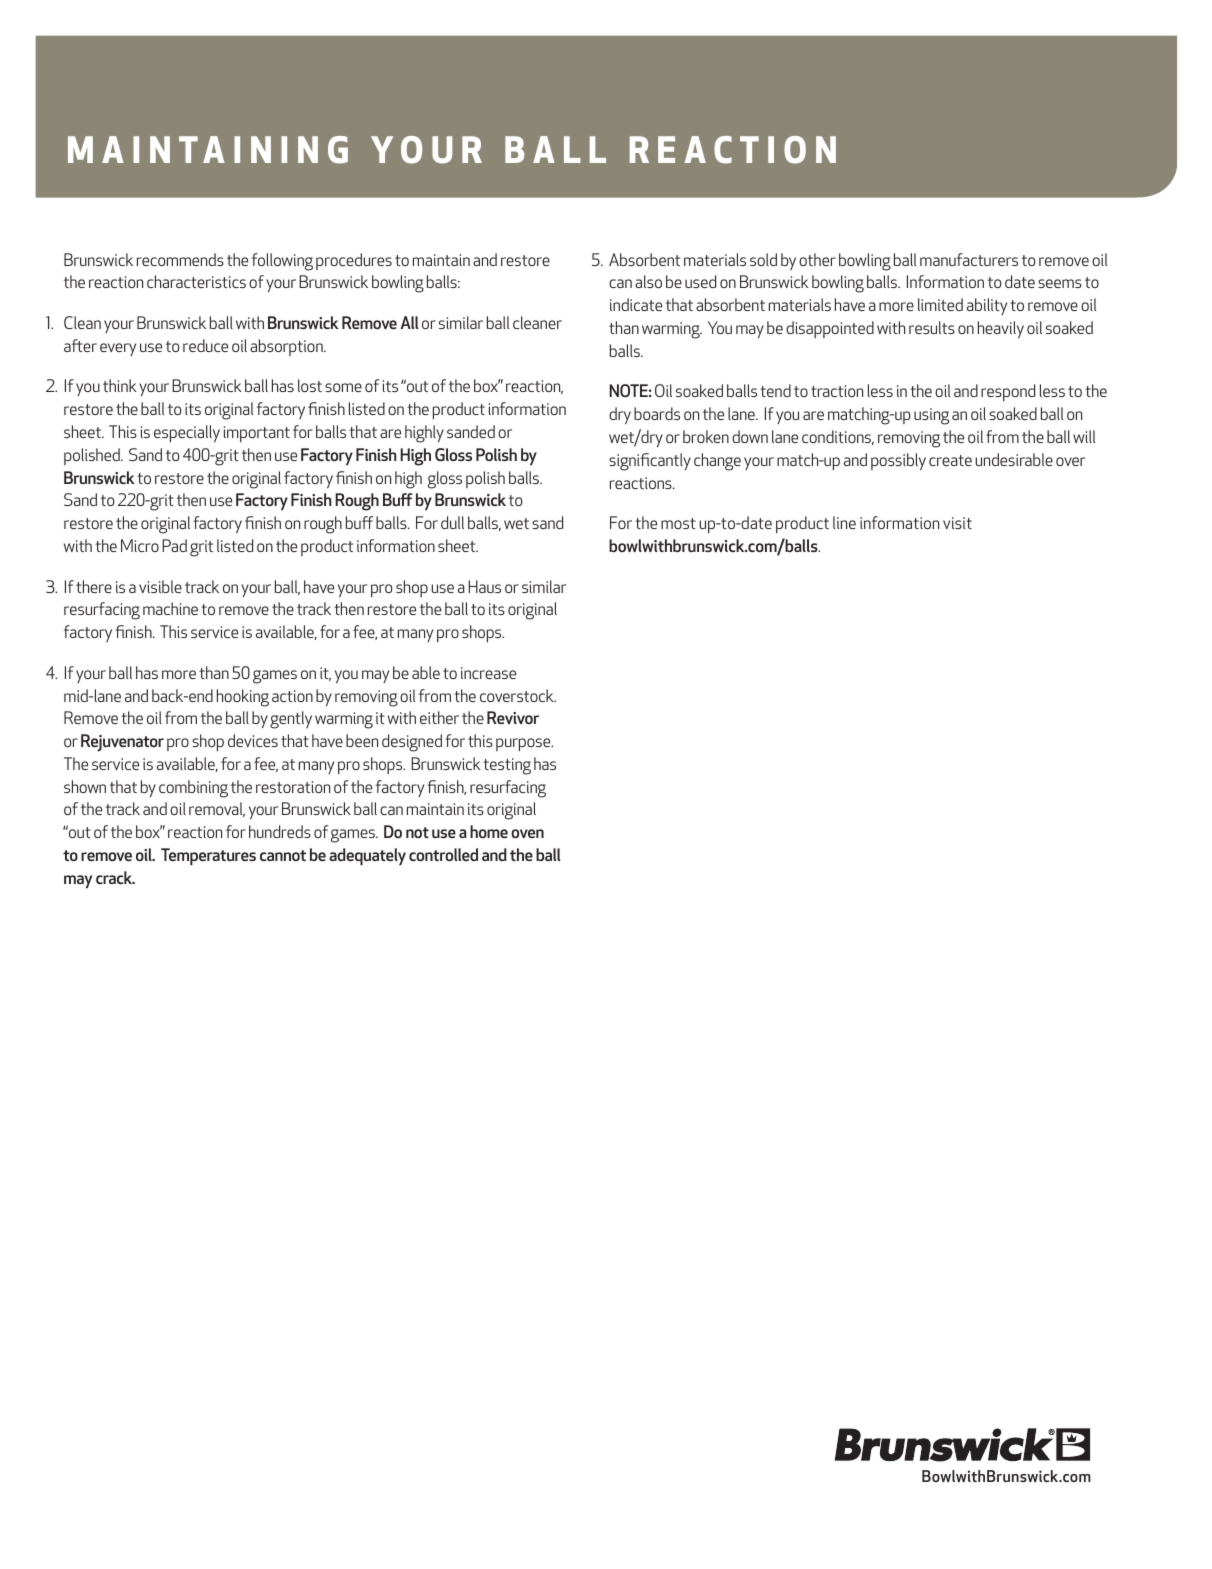 Image resolution: width=1212 pixels, height=1569 pixels. What do you see at coordinates (957, 523) in the screenshot?
I see `visit` at bounding box center [957, 523].
